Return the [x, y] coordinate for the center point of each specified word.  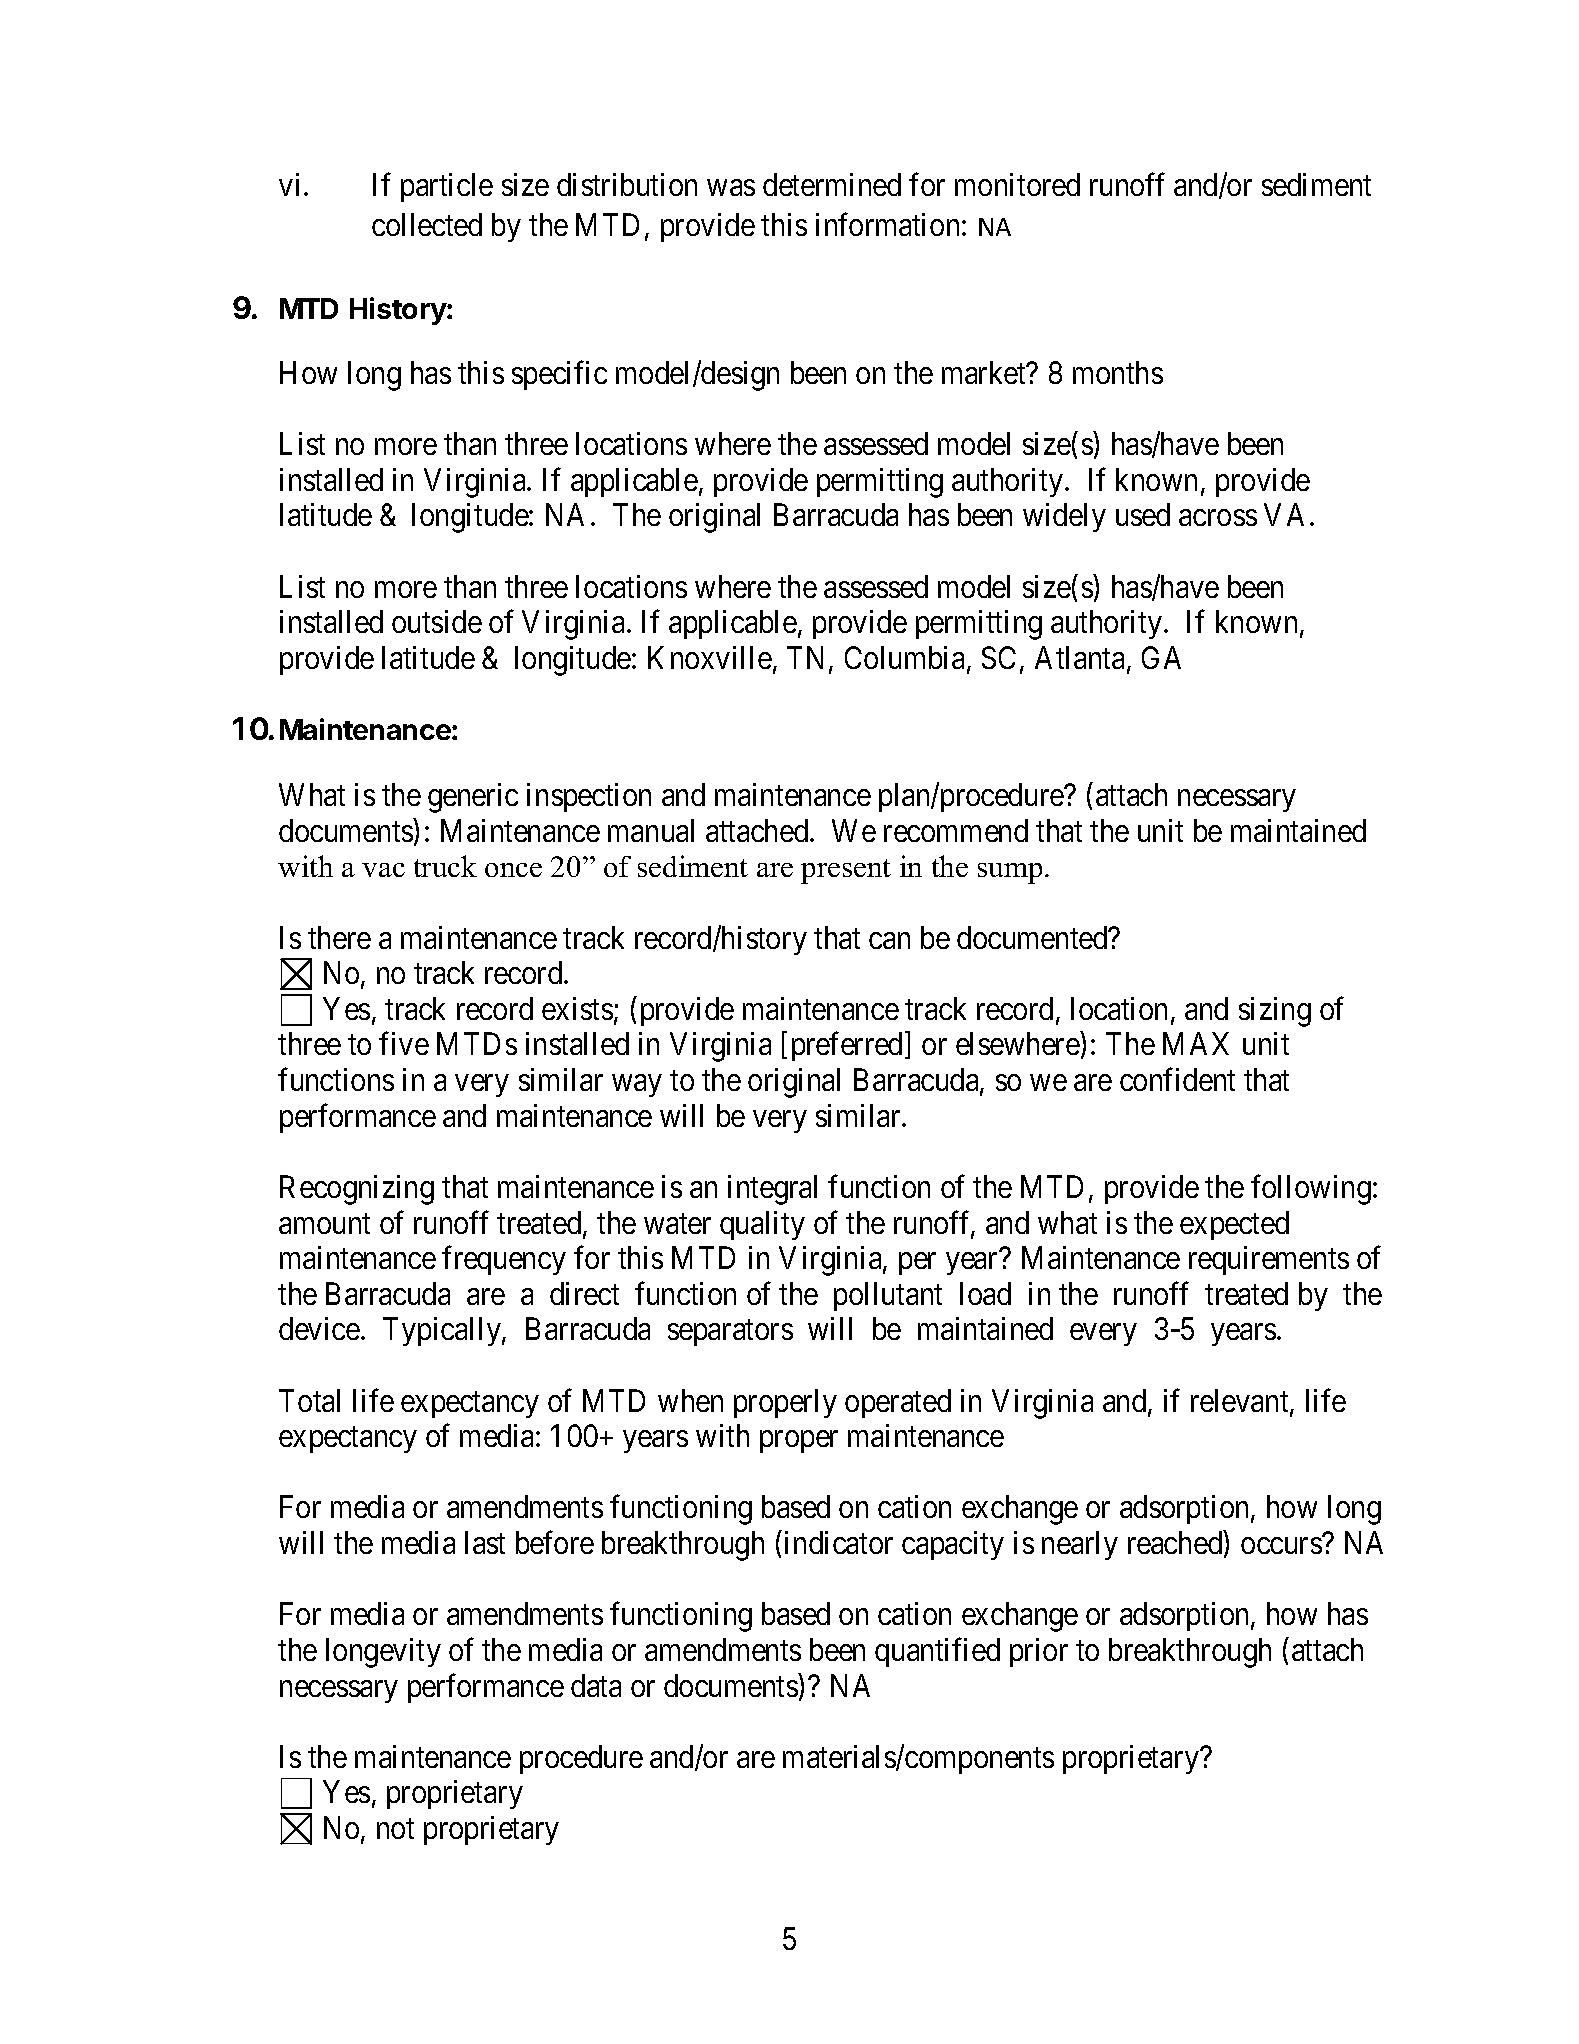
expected [1234, 1225]
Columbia [906, 659]
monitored [1017, 184]
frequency [504, 1260]
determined [832, 184]
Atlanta [1081, 659]
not [395, 1829]
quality [762, 1225]
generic [473, 798]
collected [427, 224]
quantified [937, 1652]
